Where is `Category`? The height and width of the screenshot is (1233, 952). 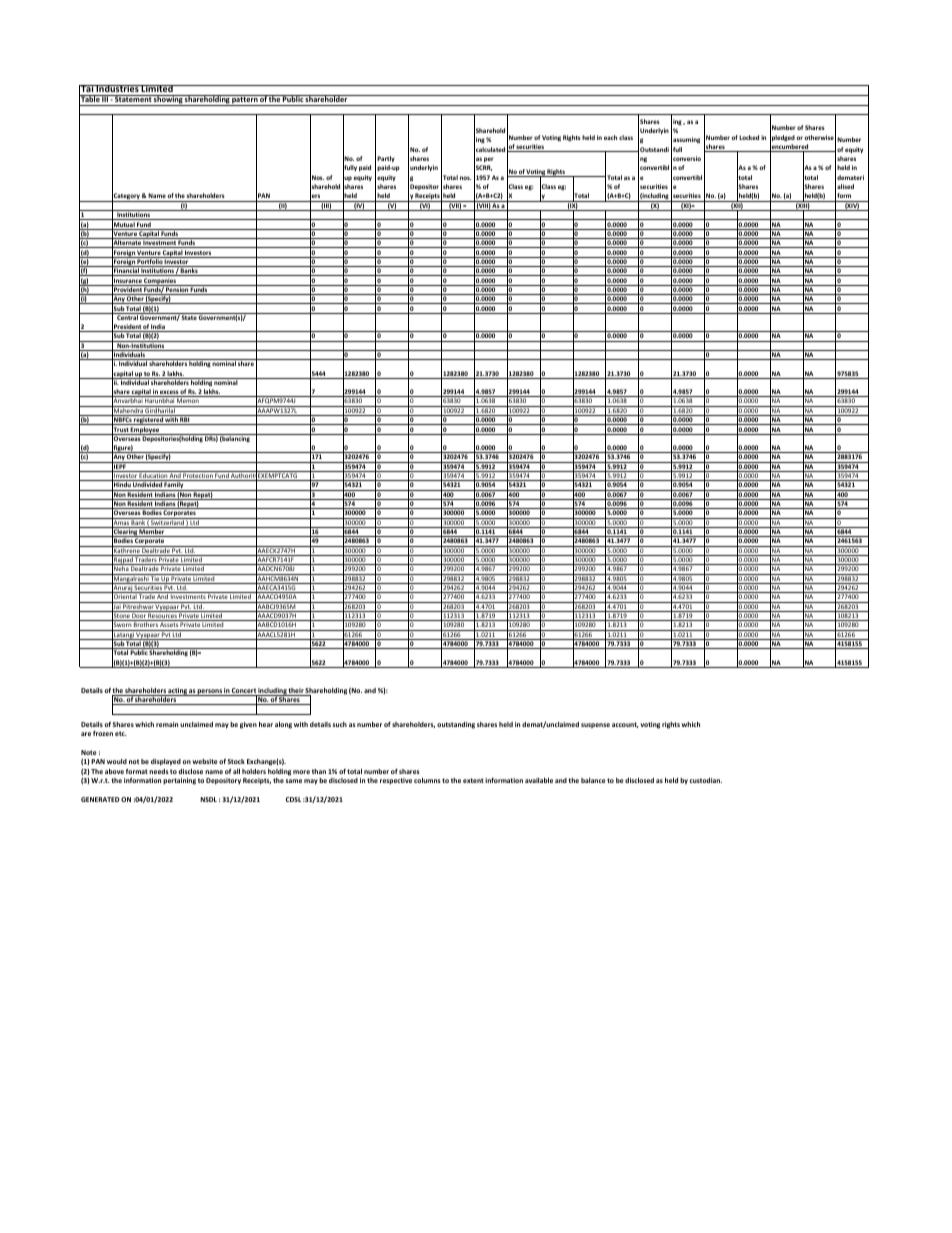 Category is located at coordinates (126, 197).
